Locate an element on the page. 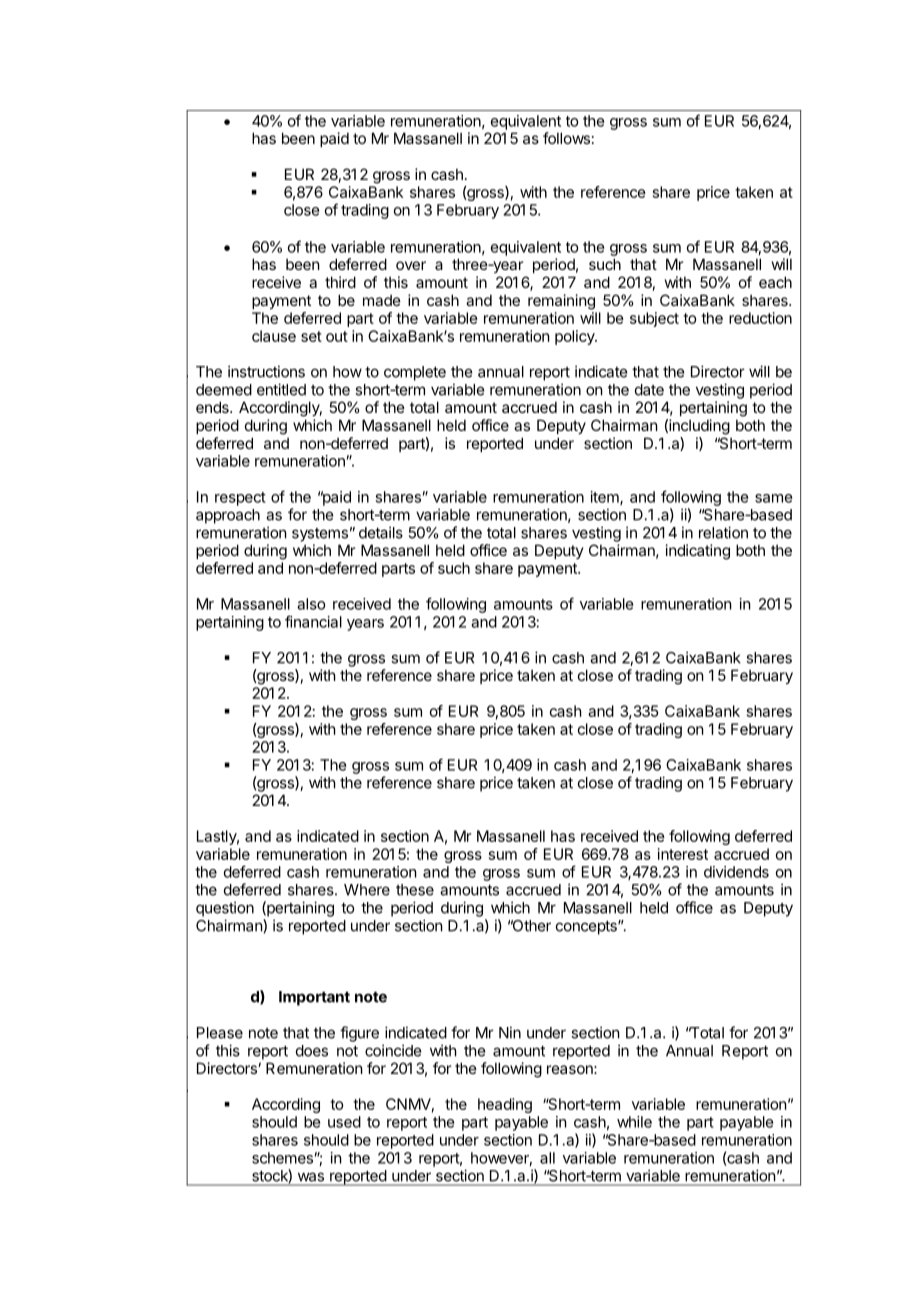 This image has height=1308, width=924. indicating is located at coordinates (698, 552).
